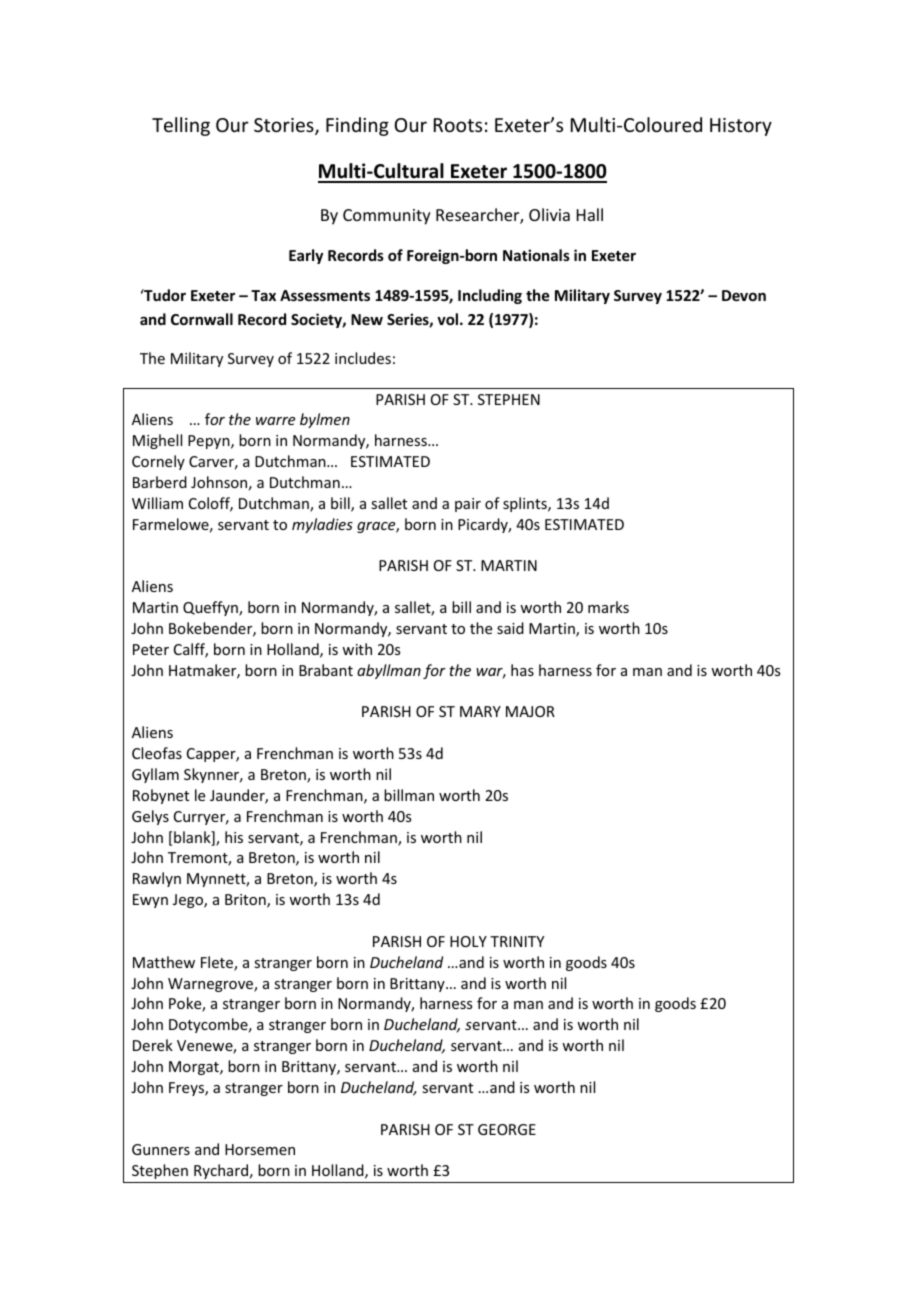 This screenshot has width=924, height=1308. What do you see at coordinates (151, 649) in the screenshot?
I see `Peter` at bounding box center [151, 649].
